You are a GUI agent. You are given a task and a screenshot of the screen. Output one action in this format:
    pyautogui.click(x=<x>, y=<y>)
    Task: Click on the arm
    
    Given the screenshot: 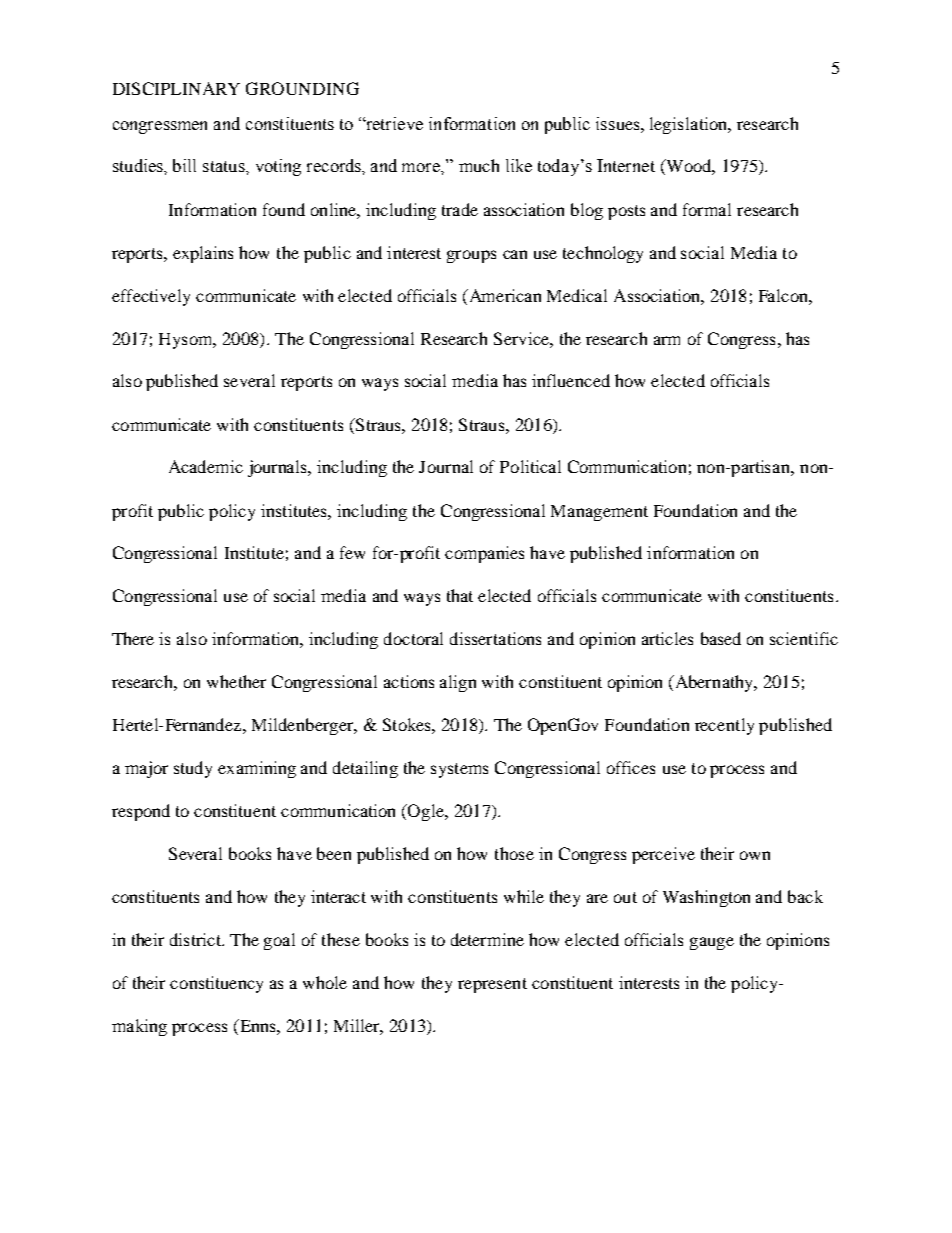 What is the action you would take?
    pyautogui.click(x=667, y=340)
